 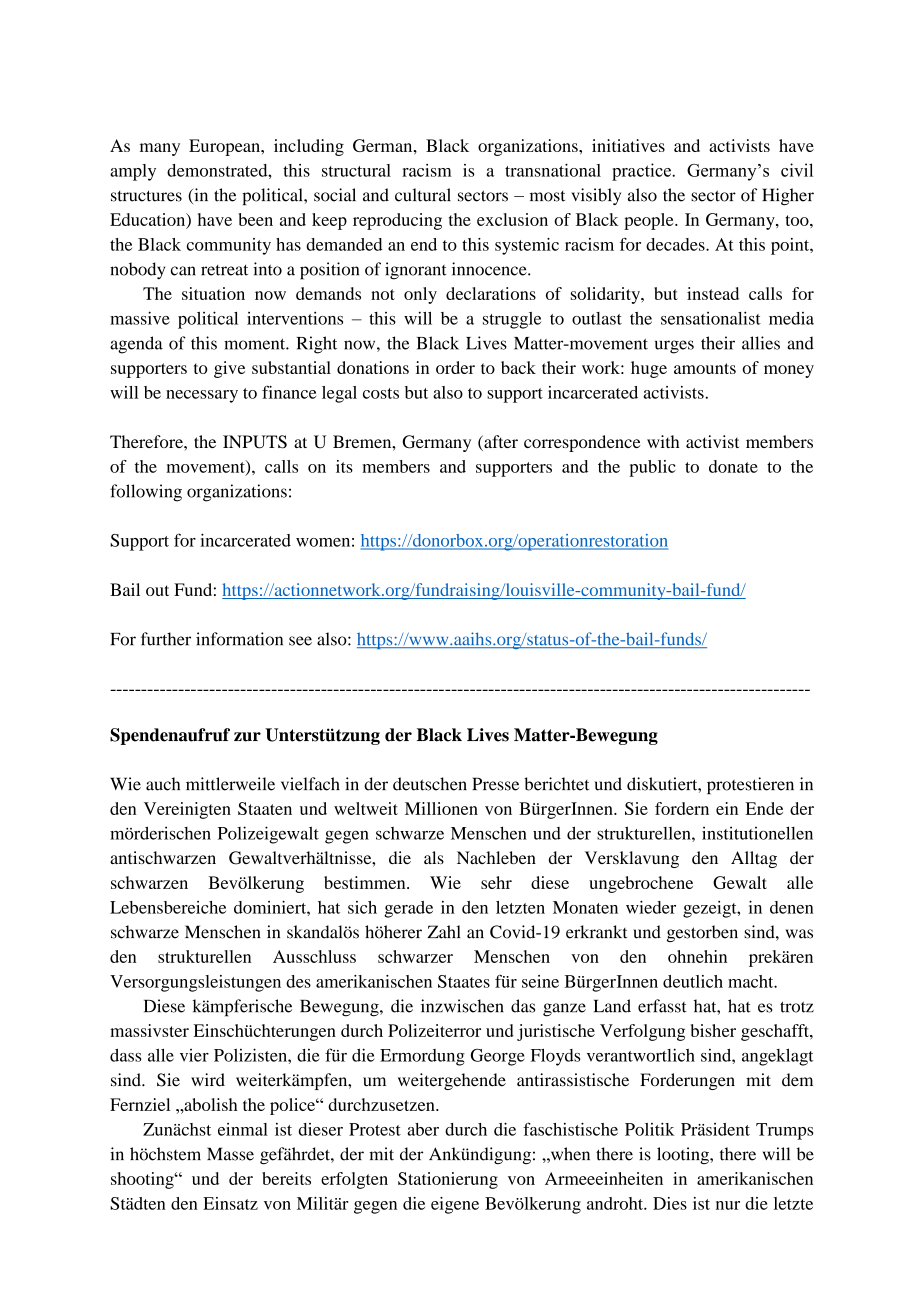 What do you see at coordinates (423, 195) in the page?
I see `cultural` at bounding box center [423, 195].
